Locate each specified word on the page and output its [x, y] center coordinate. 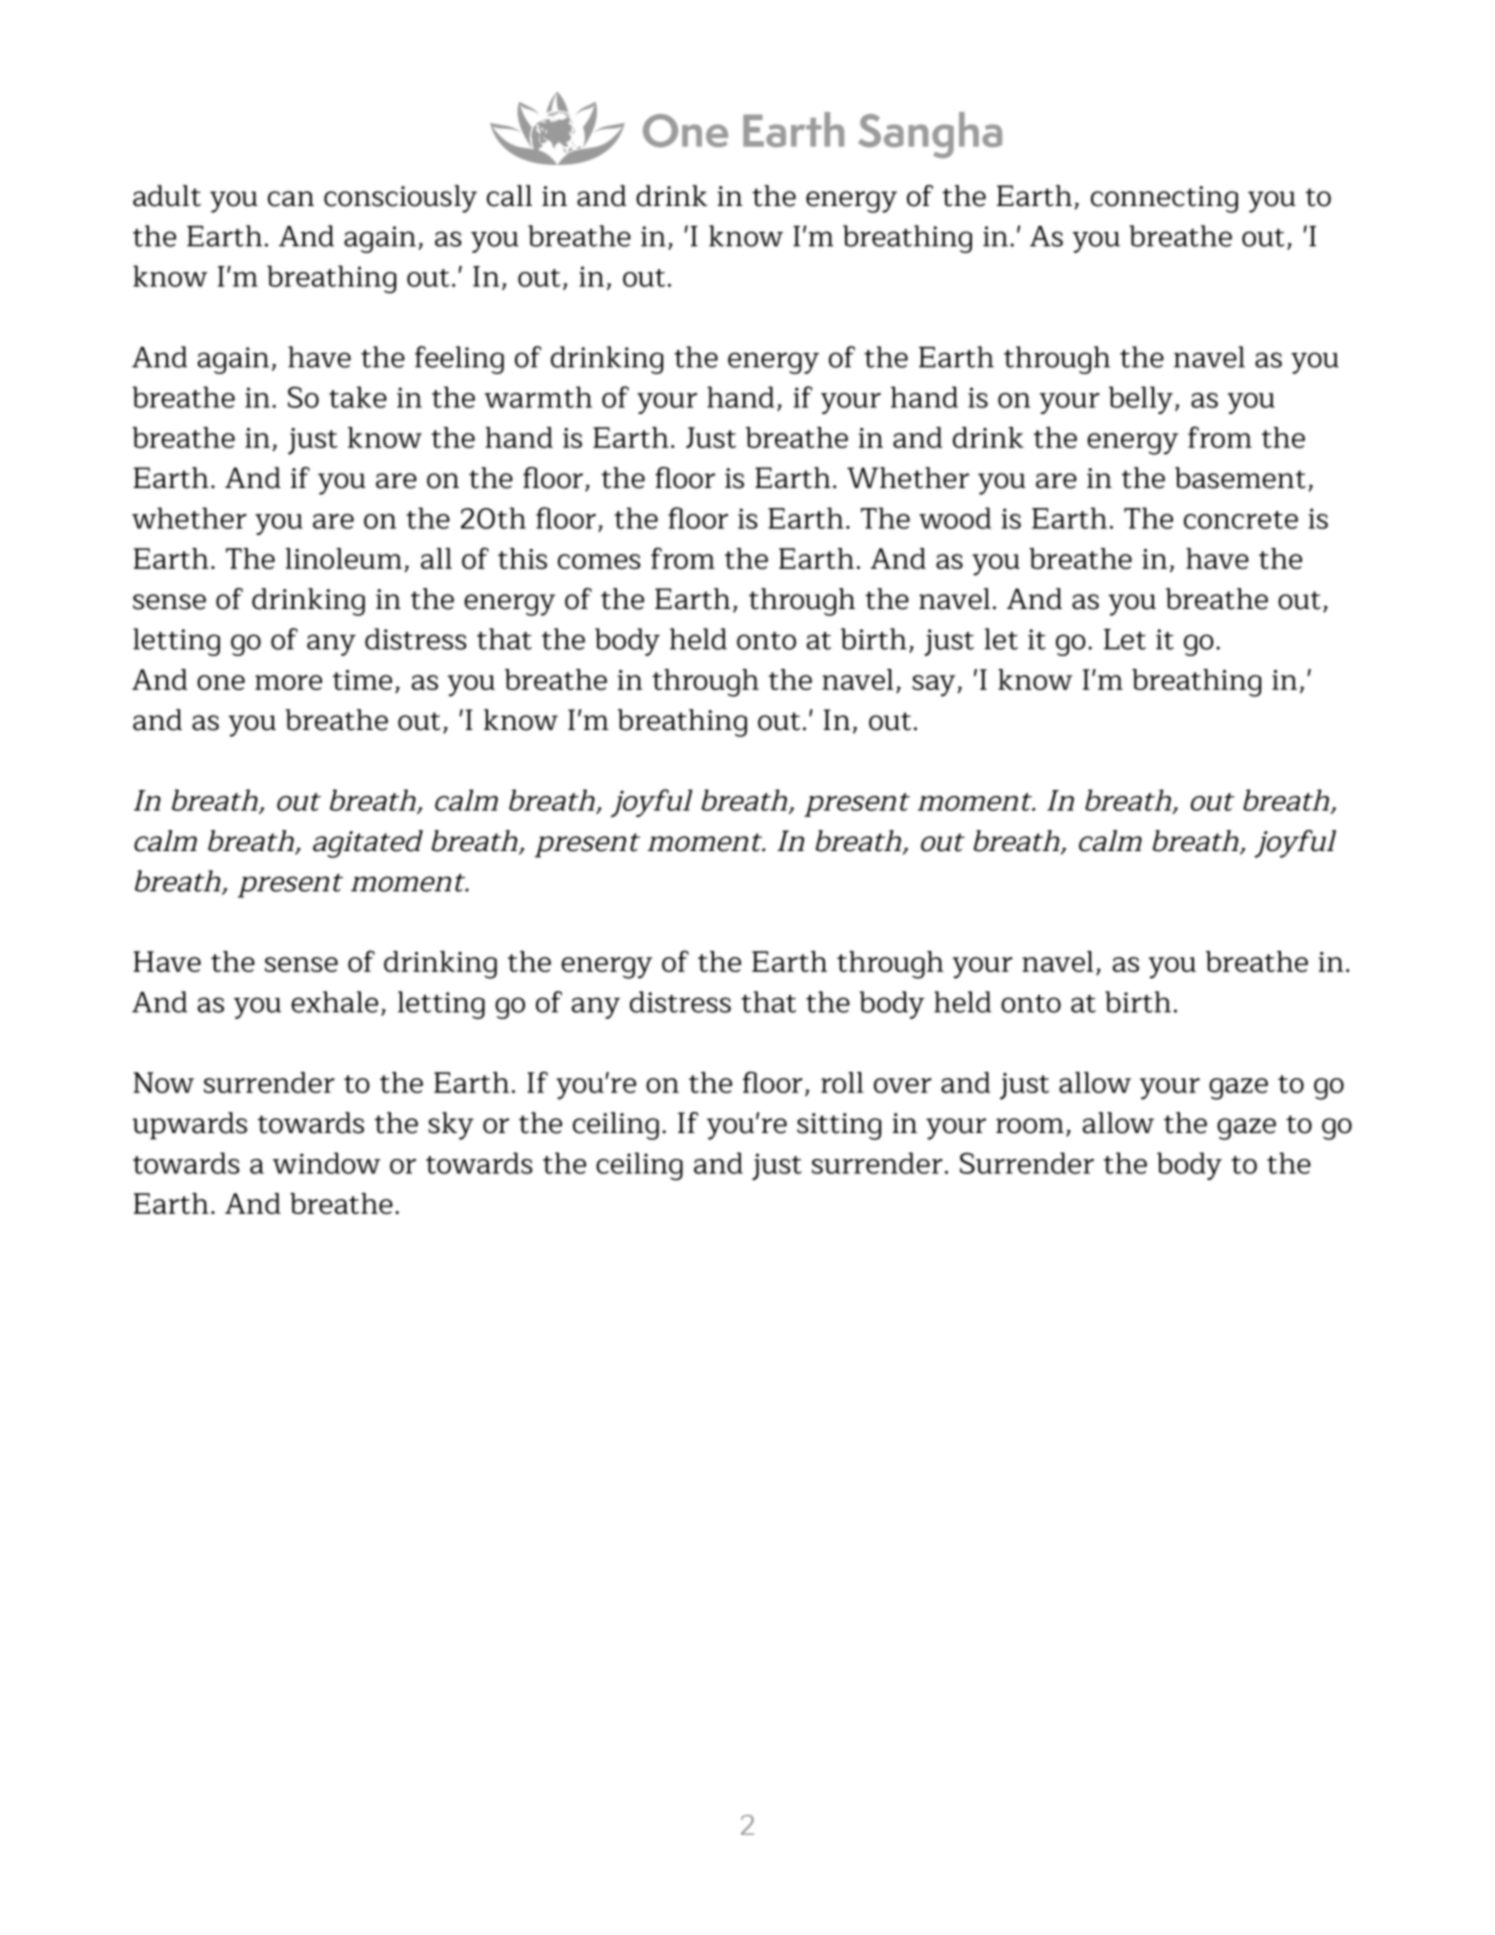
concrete [1241, 520]
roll [842, 1082]
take [358, 397]
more [288, 682]
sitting [839, 1126]
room [1030, 1126]
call [509, 196]
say [935, 686]
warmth [538, 397]
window [327, 1163]
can [291, 199]
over [903, 1085]
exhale [334, 1002]
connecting [1164, 199]
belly [1141, 400]
